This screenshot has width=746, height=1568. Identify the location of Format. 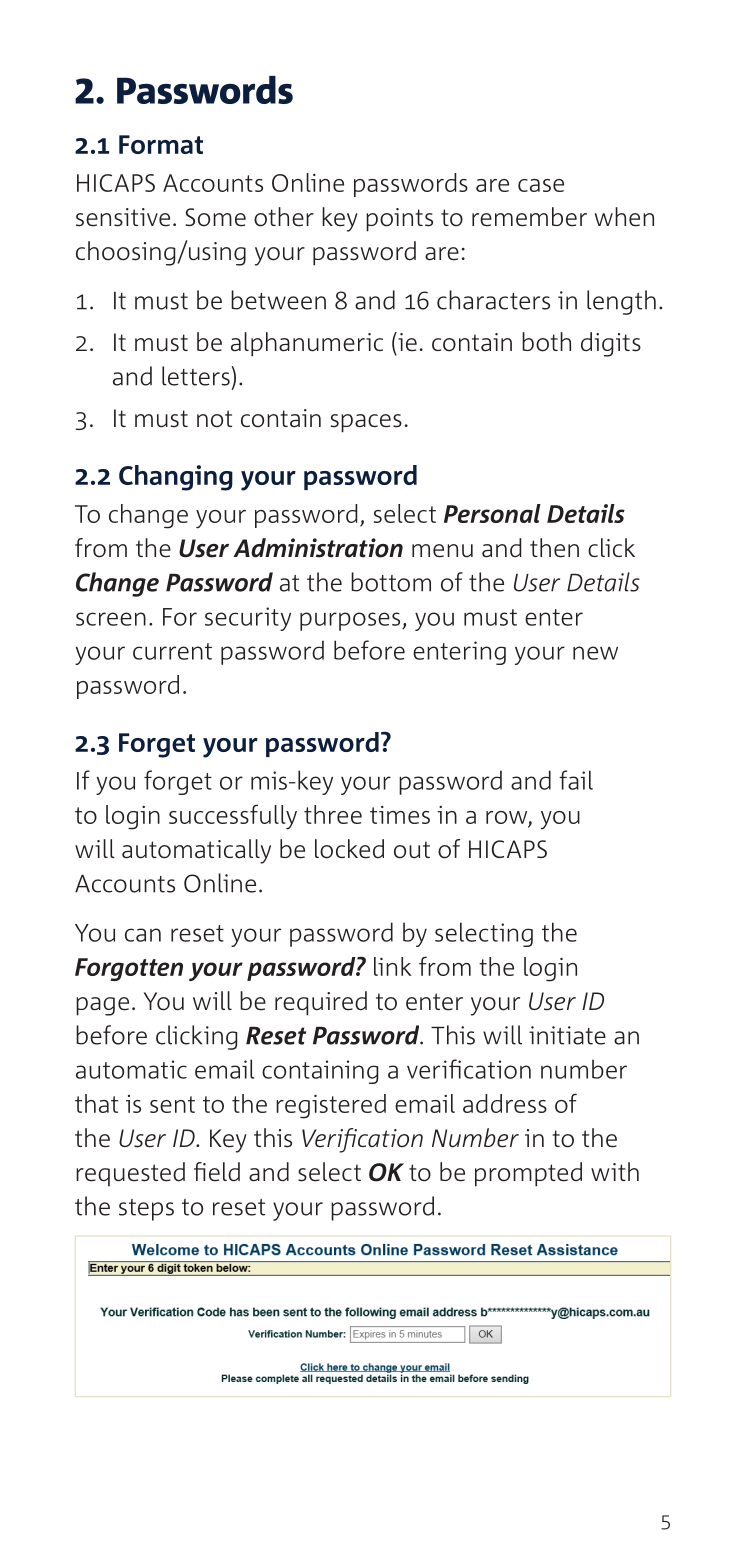
(161, 144).
